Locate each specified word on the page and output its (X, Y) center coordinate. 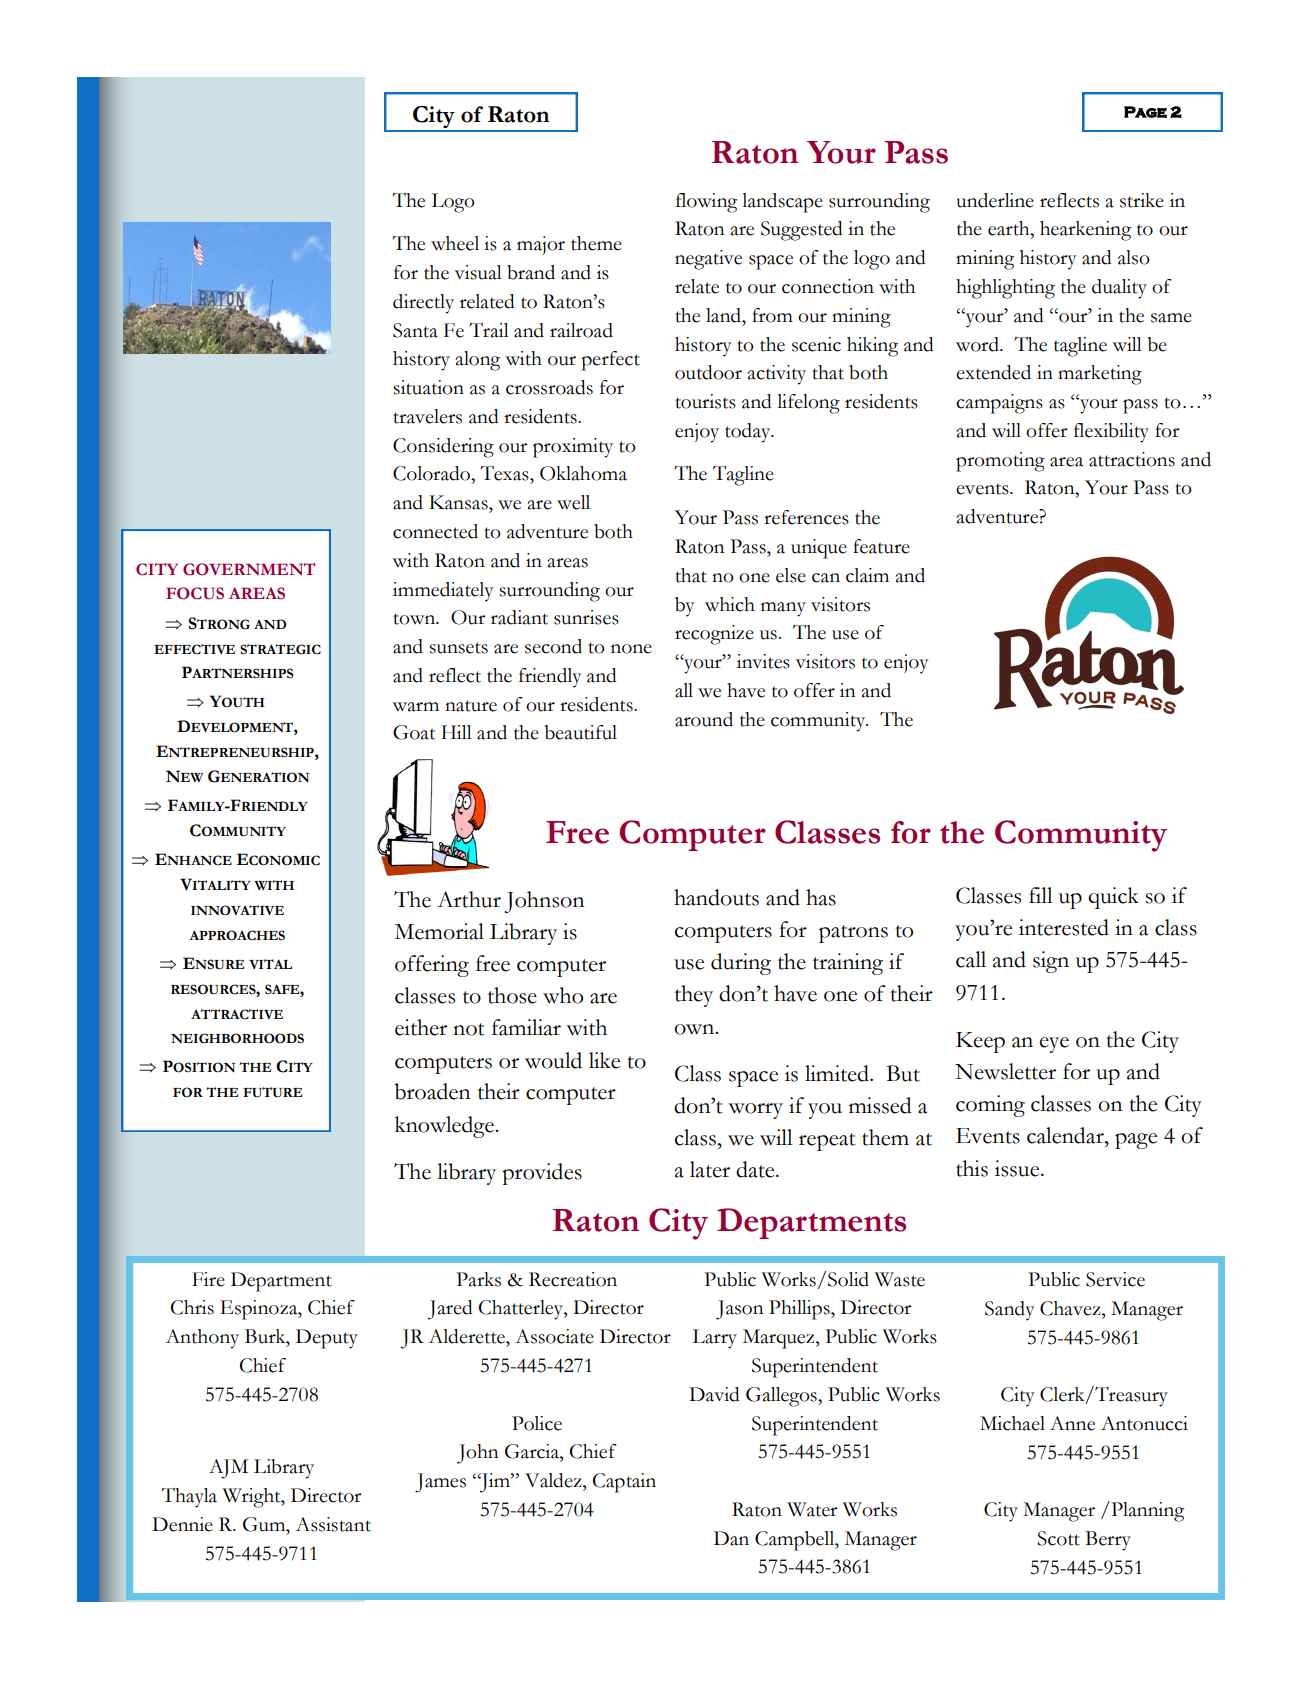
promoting (1000, 462)
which (730, 604)
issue (1018, 1168)
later (710, 1169)
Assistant (333, 1524)
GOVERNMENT (249, 569)
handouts (716, 897)
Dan (731, 1538)
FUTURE (272, 1092)
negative (708, 260)
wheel (455, 243)
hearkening (1085, 231)
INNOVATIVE (237, 910)
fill (1041, 895)
